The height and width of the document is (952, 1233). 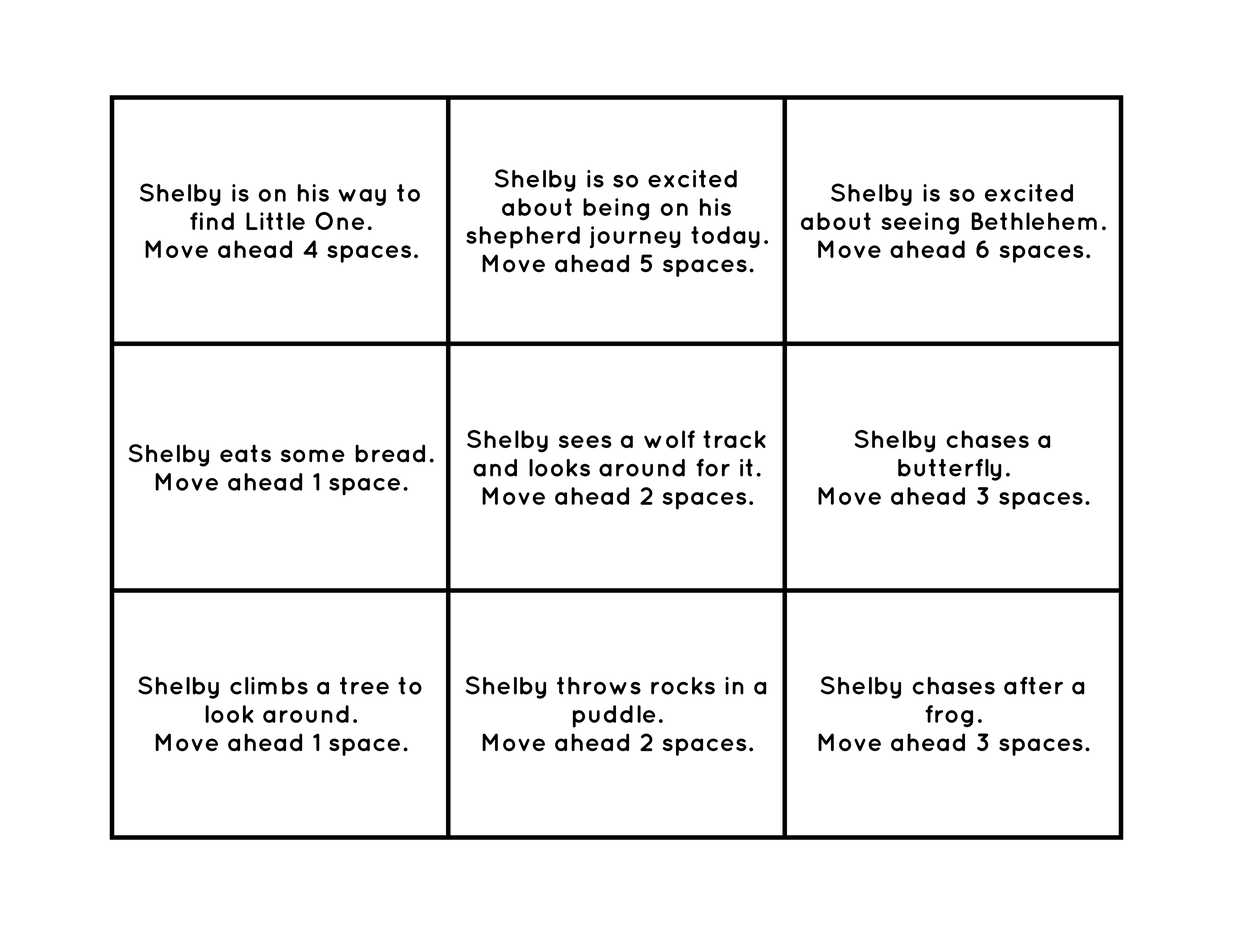 I want to click on being, so click(x=616, y=209).
